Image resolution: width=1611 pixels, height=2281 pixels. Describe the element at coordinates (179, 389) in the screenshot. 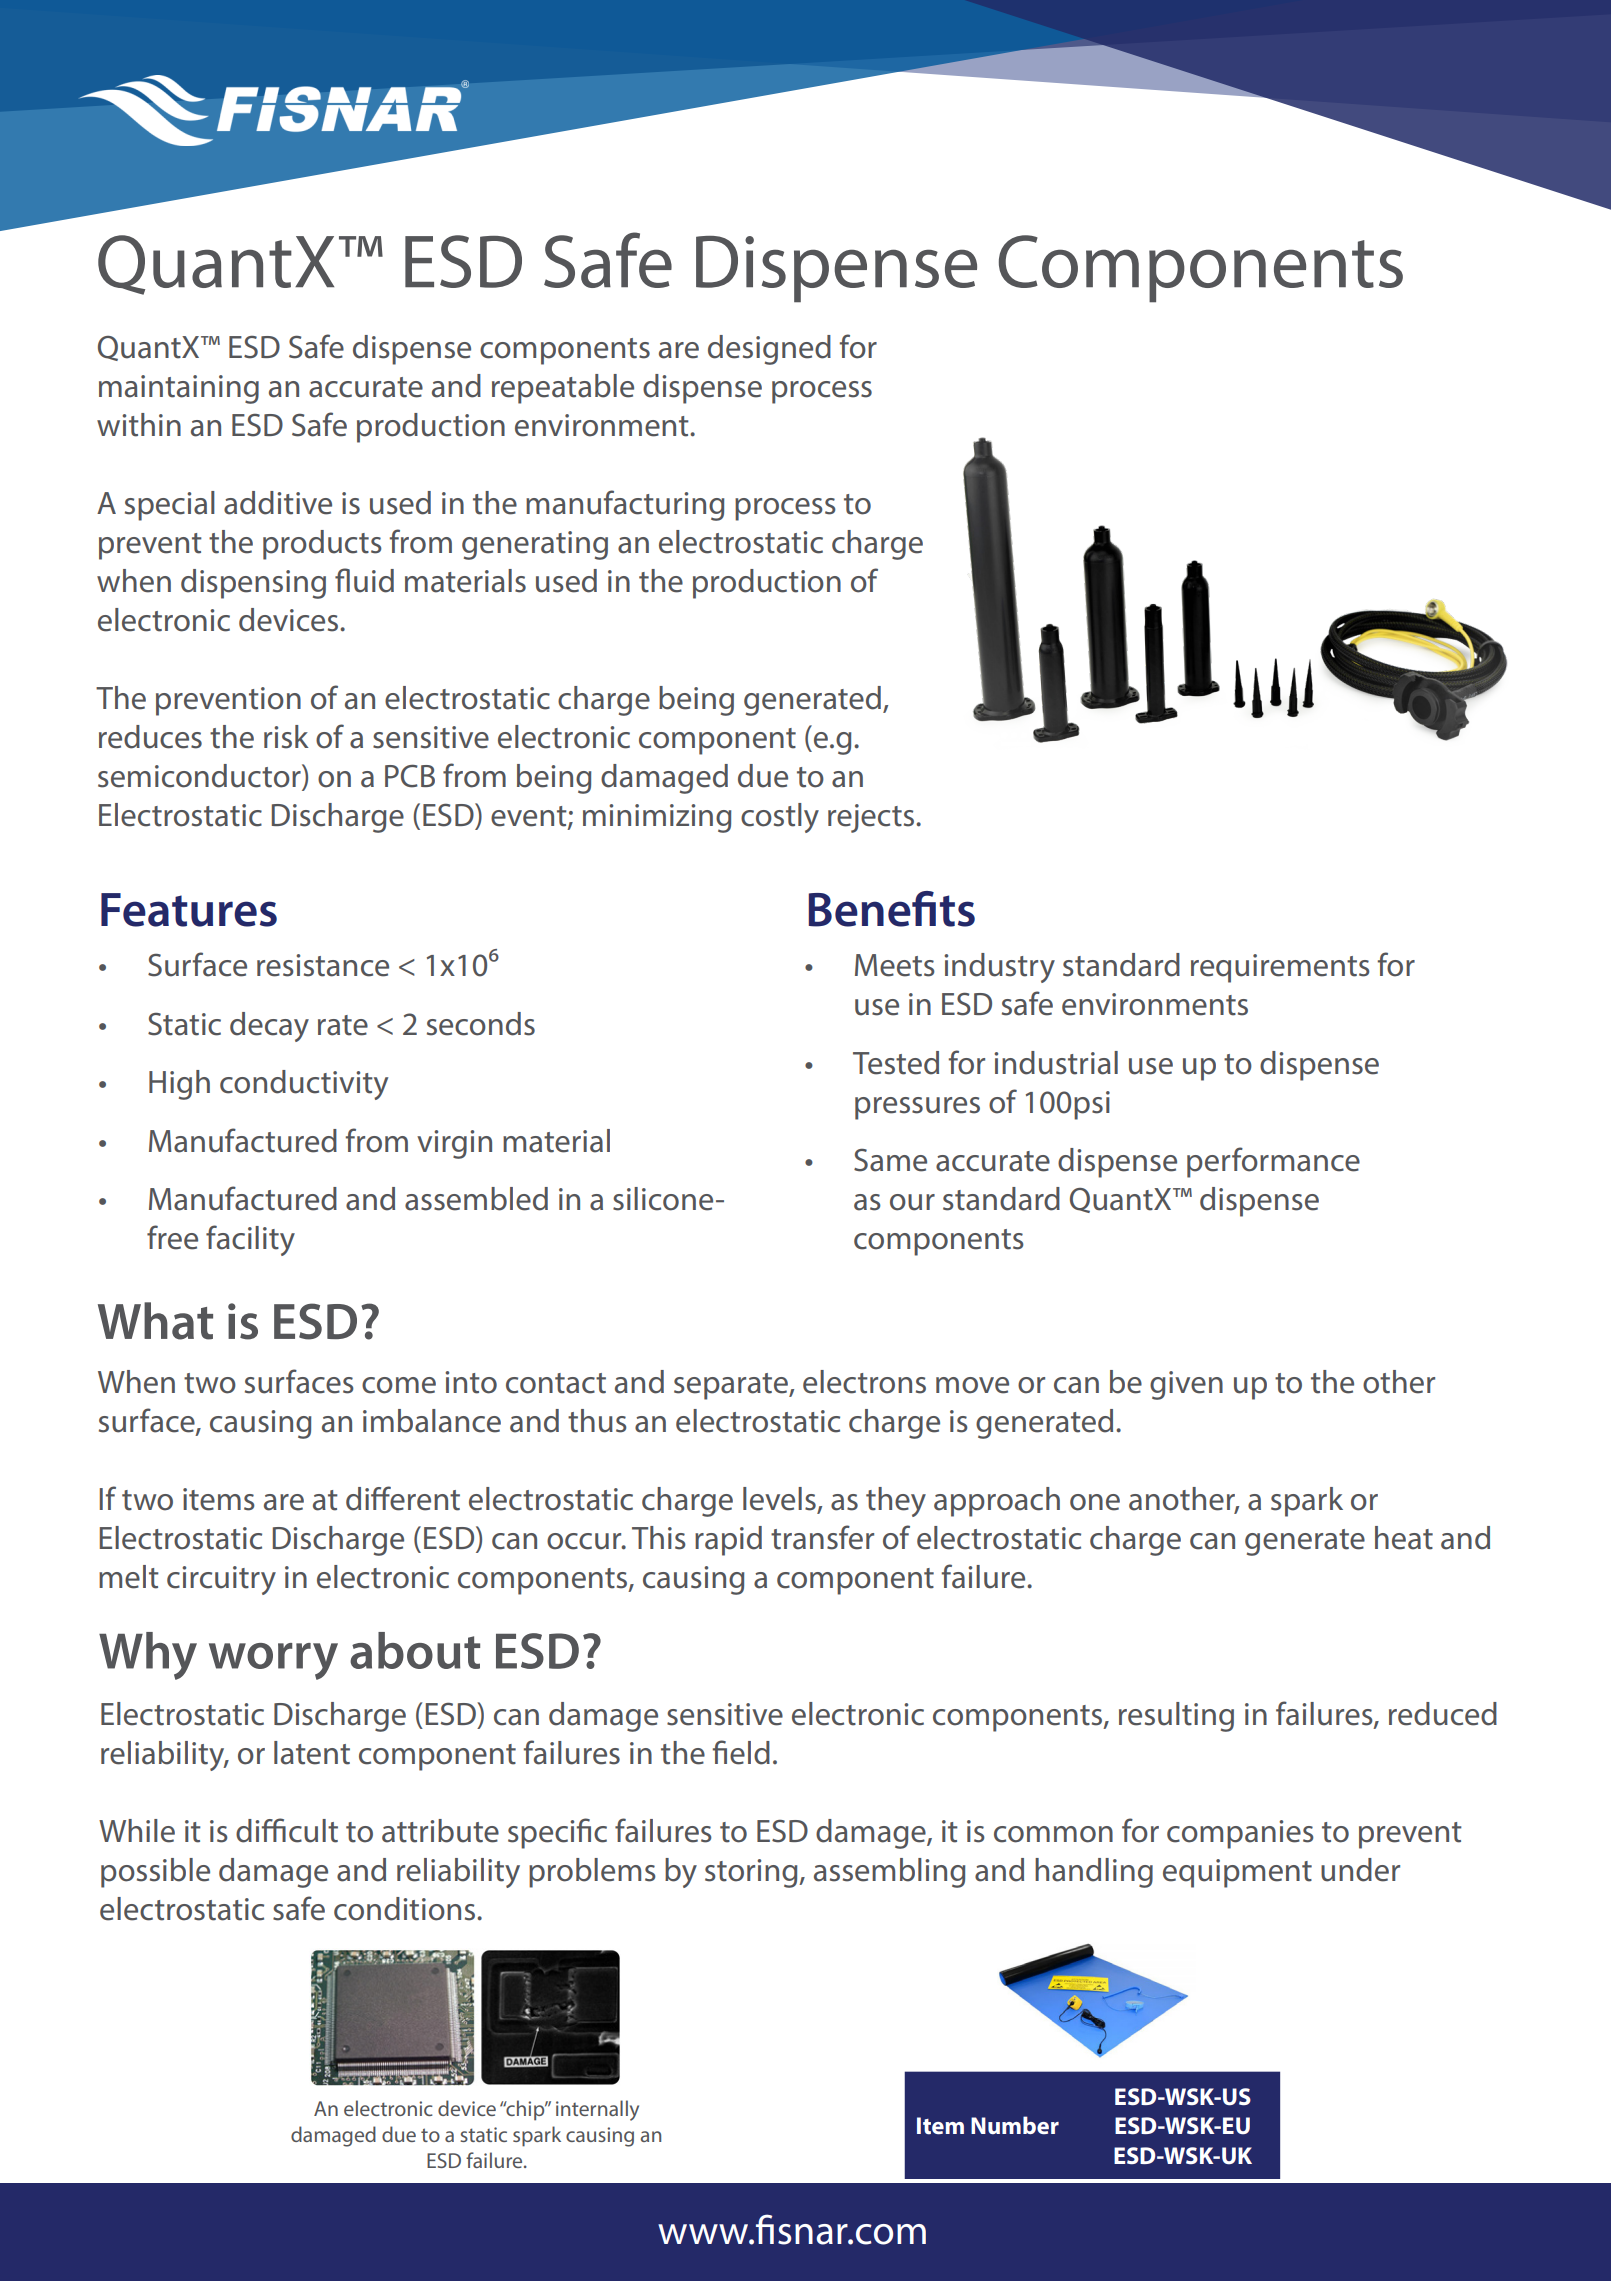

I see `maintaining` at that location.
